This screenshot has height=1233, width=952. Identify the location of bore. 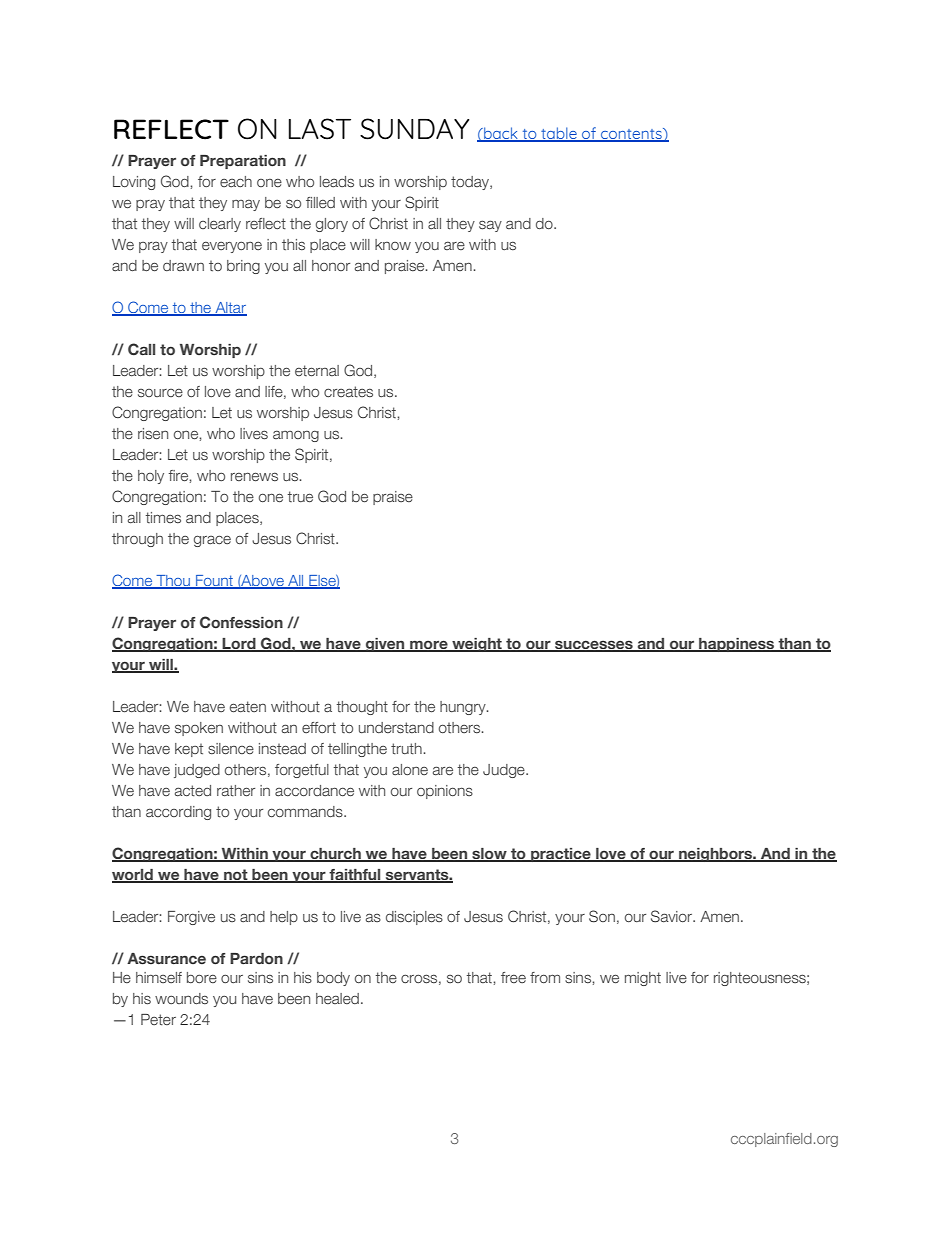
(202, 977).
